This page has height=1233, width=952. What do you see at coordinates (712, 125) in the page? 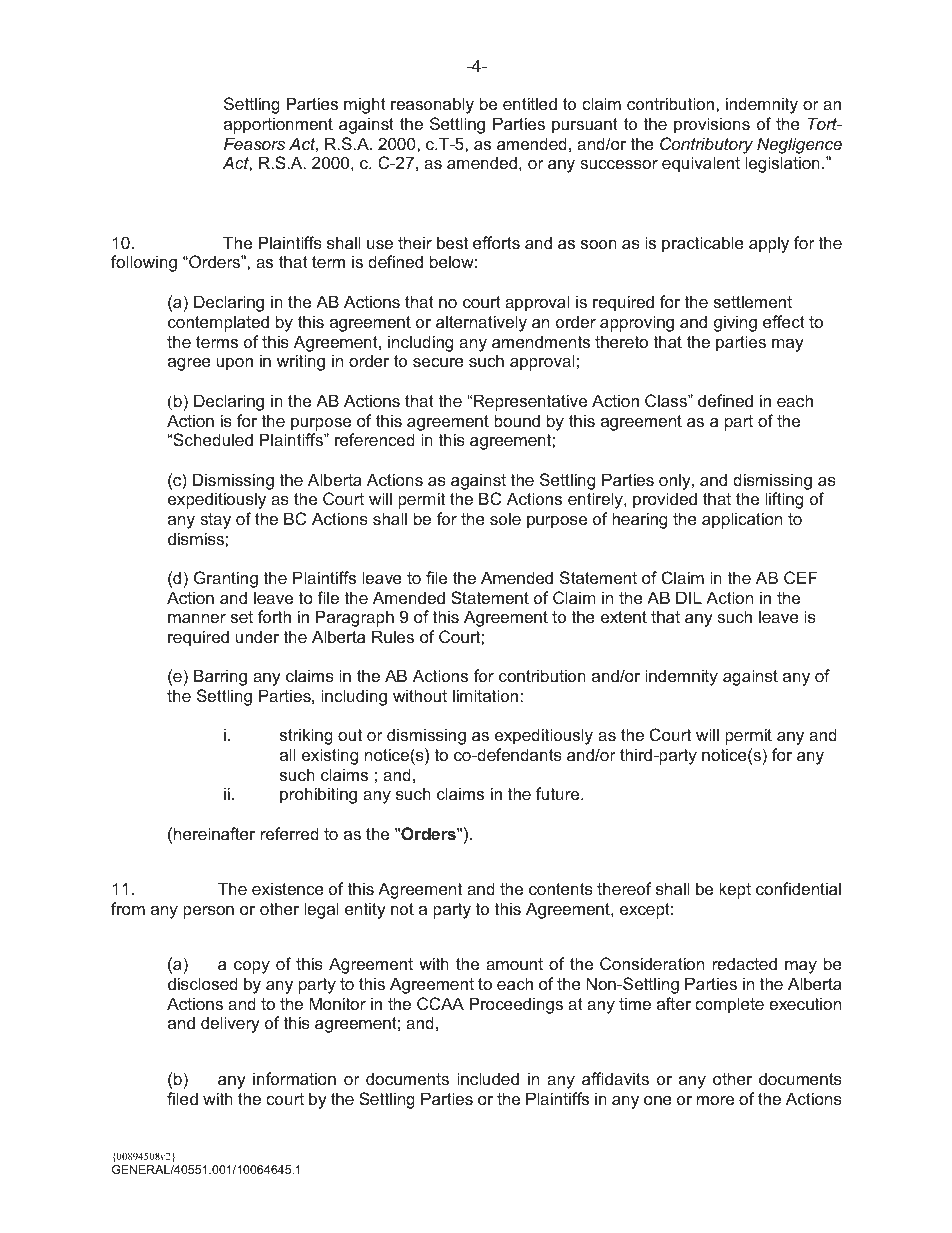
I see `provisions` at bounding box center [712, 125].
